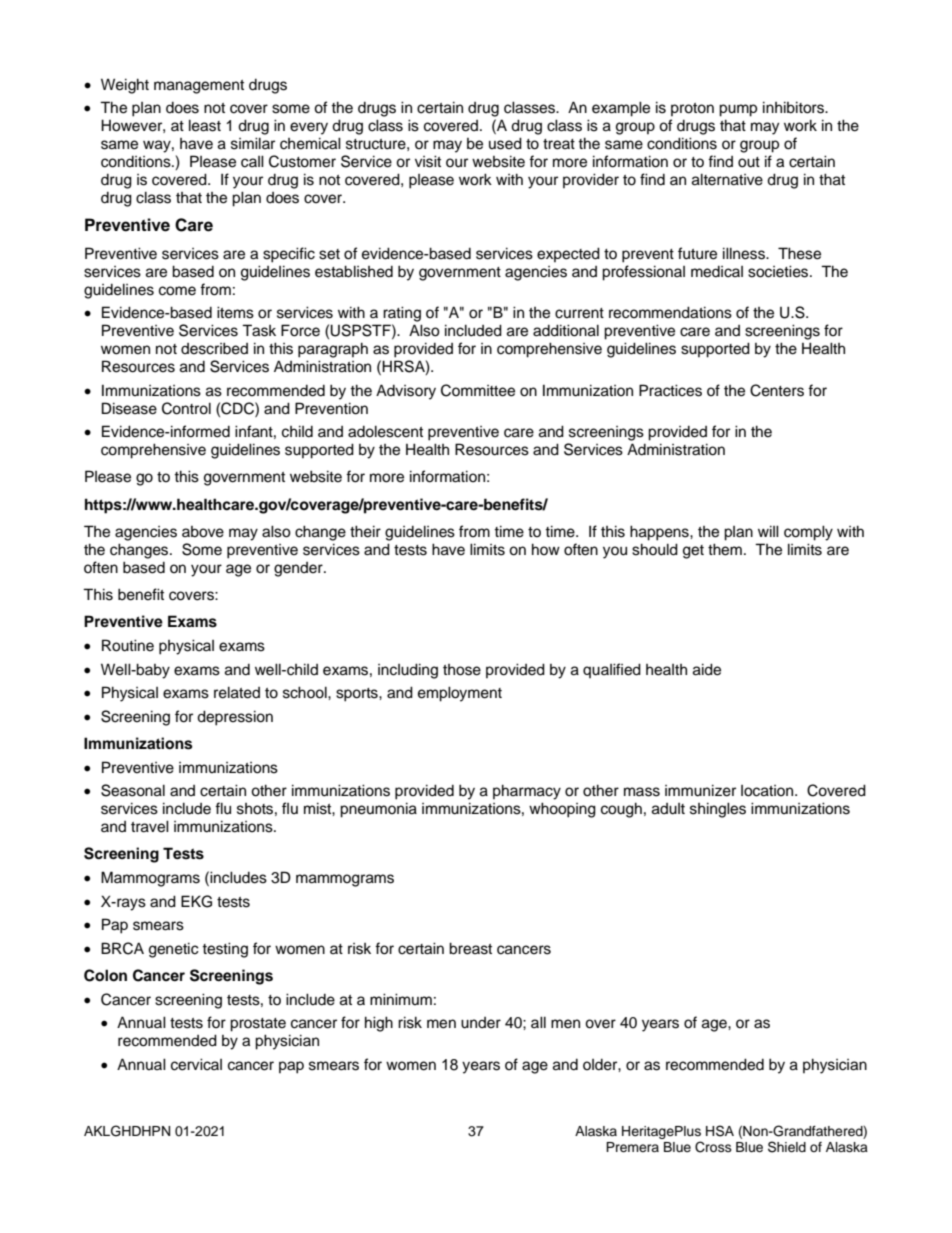 This screenshot has width=952, height=1233. Describe the element at coordinates (777, 390) in the screenshot. I see `Centers` at that location.
